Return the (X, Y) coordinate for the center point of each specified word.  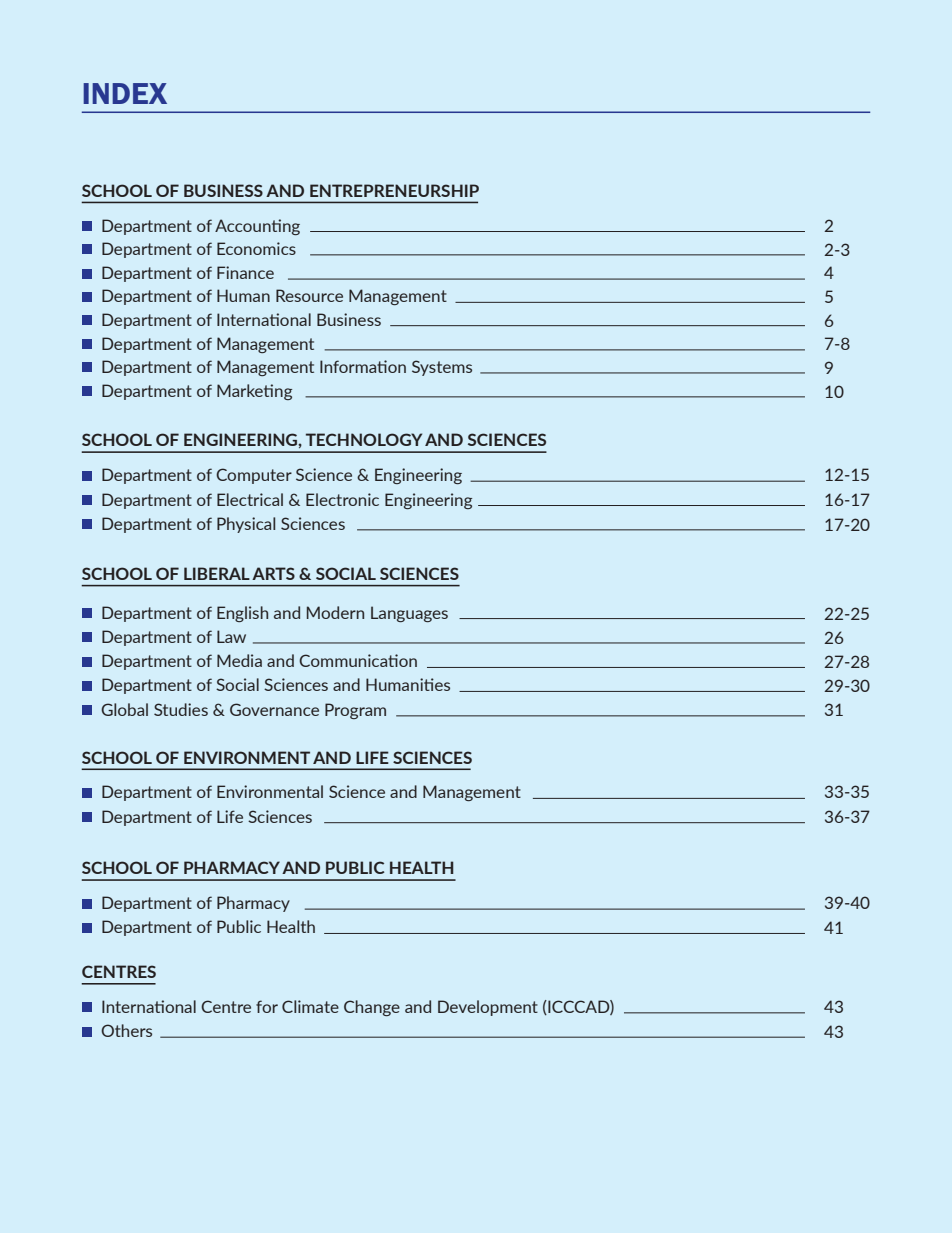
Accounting (257, 227)
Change (372, 1008)
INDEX (125, 93)
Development (488, 1008)
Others (126, 1030)
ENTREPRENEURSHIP (394, 190)
